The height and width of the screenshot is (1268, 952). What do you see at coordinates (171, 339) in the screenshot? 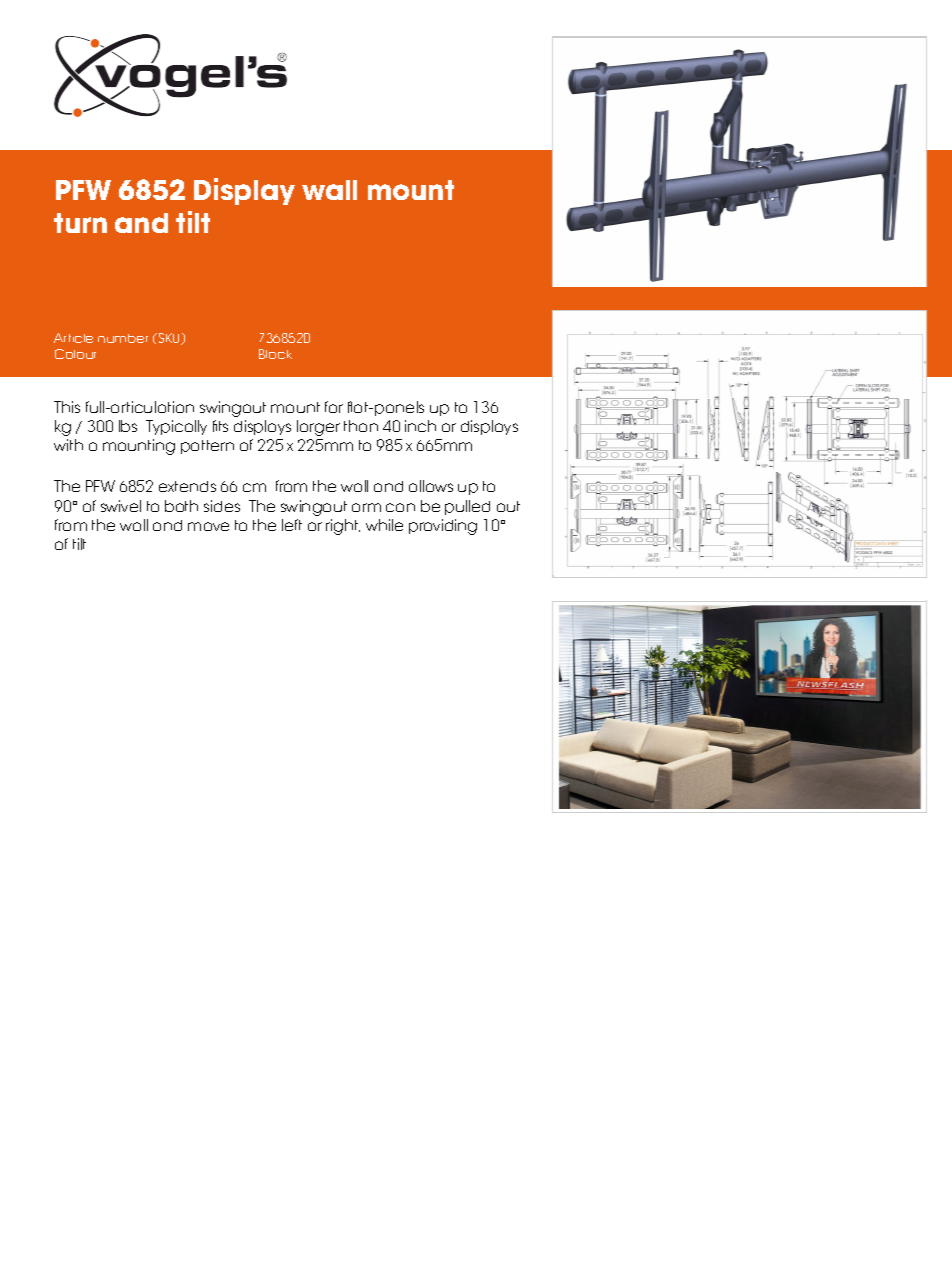
I see `SKU` at bounding box center [171, 339].
